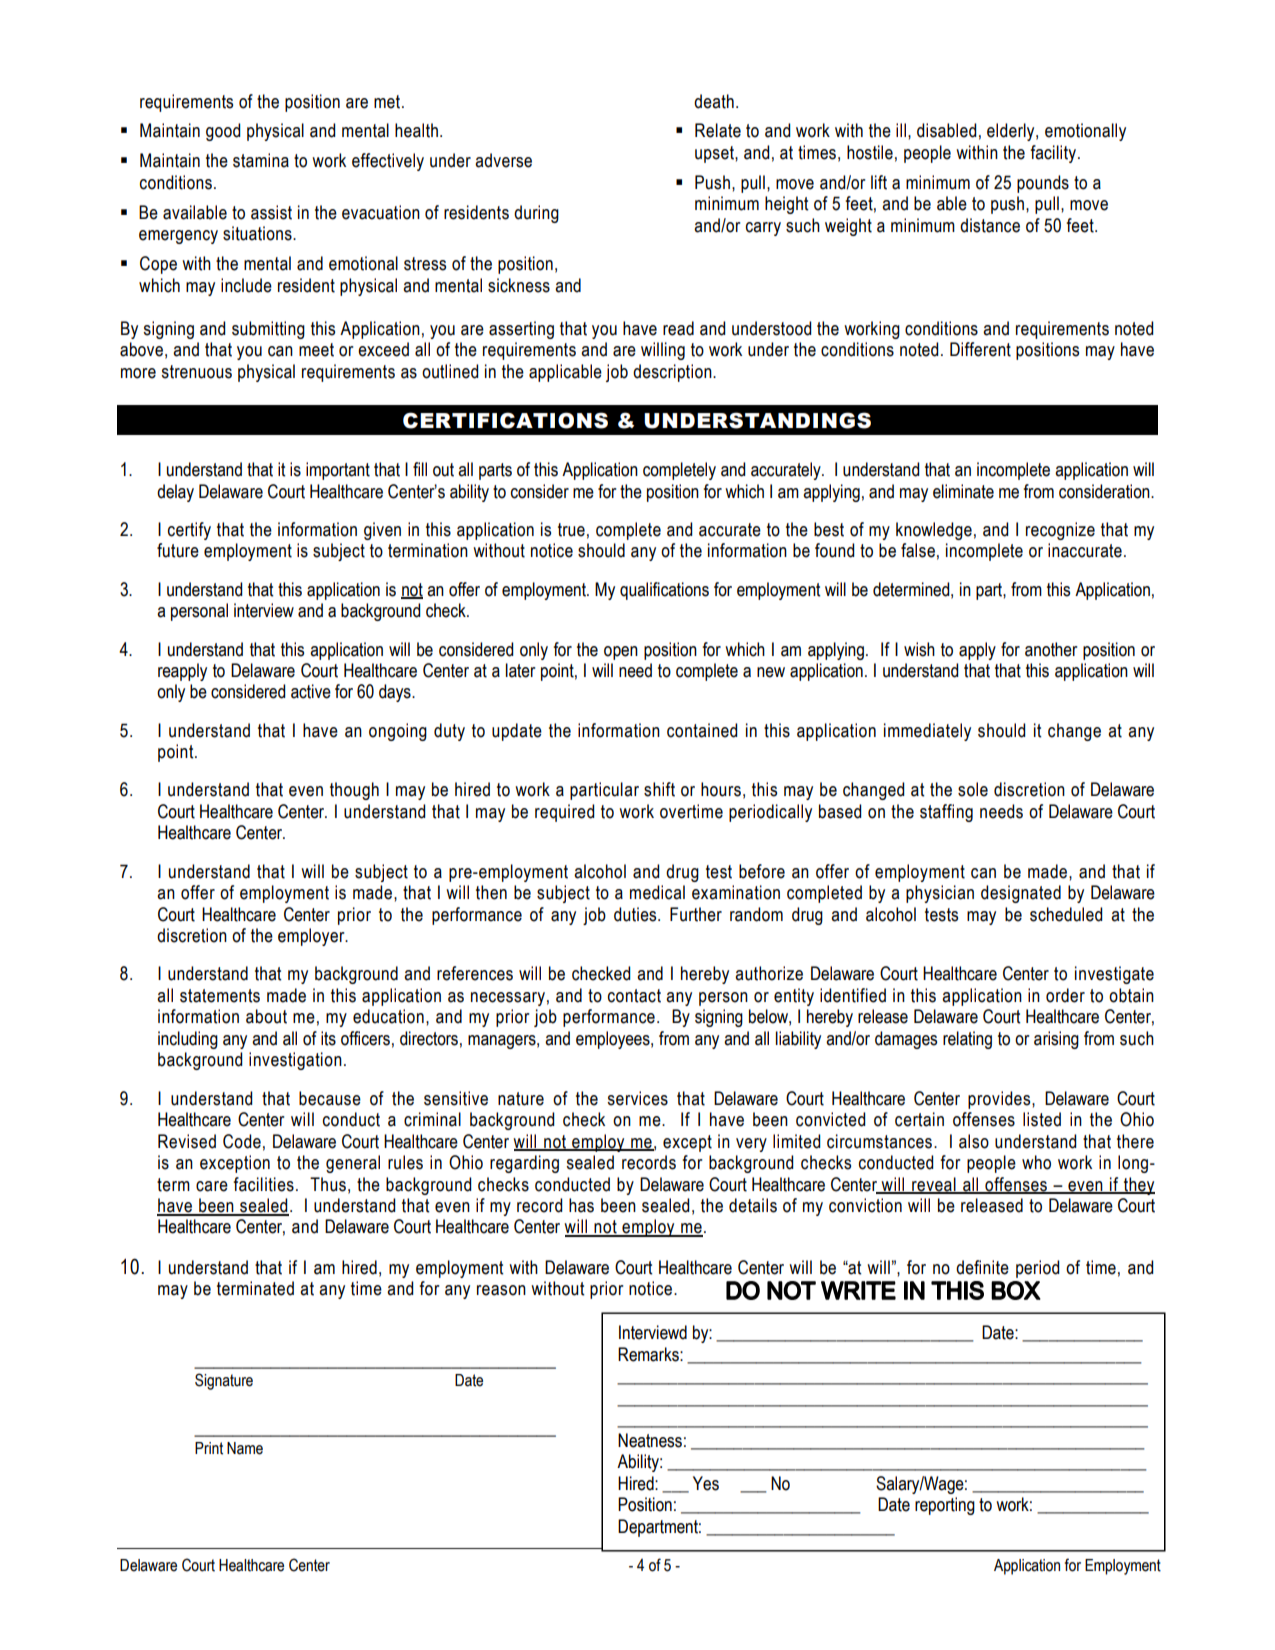 The width and height of the screenshot is (1275, 1650). I want to click on Yes, so click(706, 1483).
